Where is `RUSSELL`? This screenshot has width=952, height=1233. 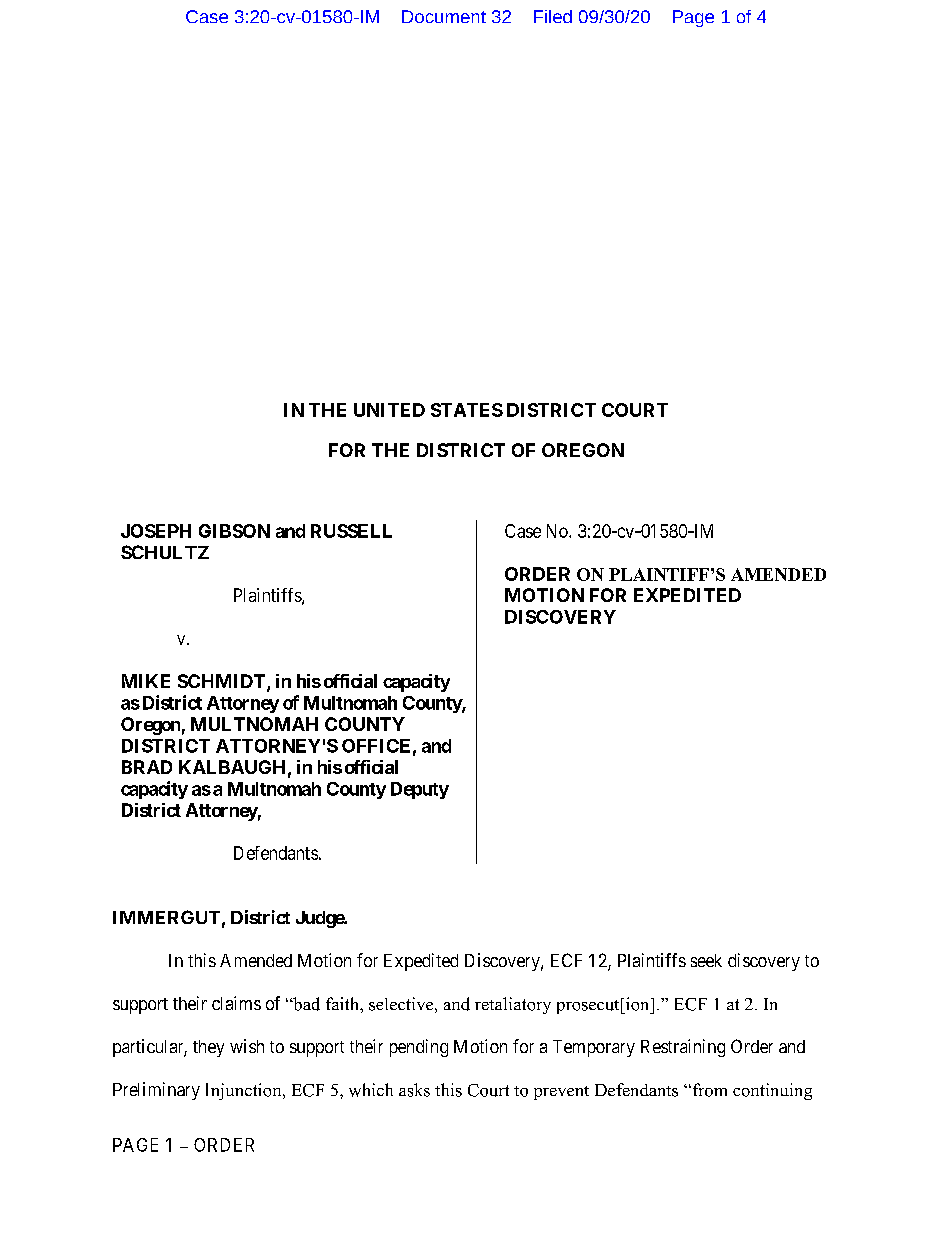
RUSSELL is located at coordinates (351, 531).
